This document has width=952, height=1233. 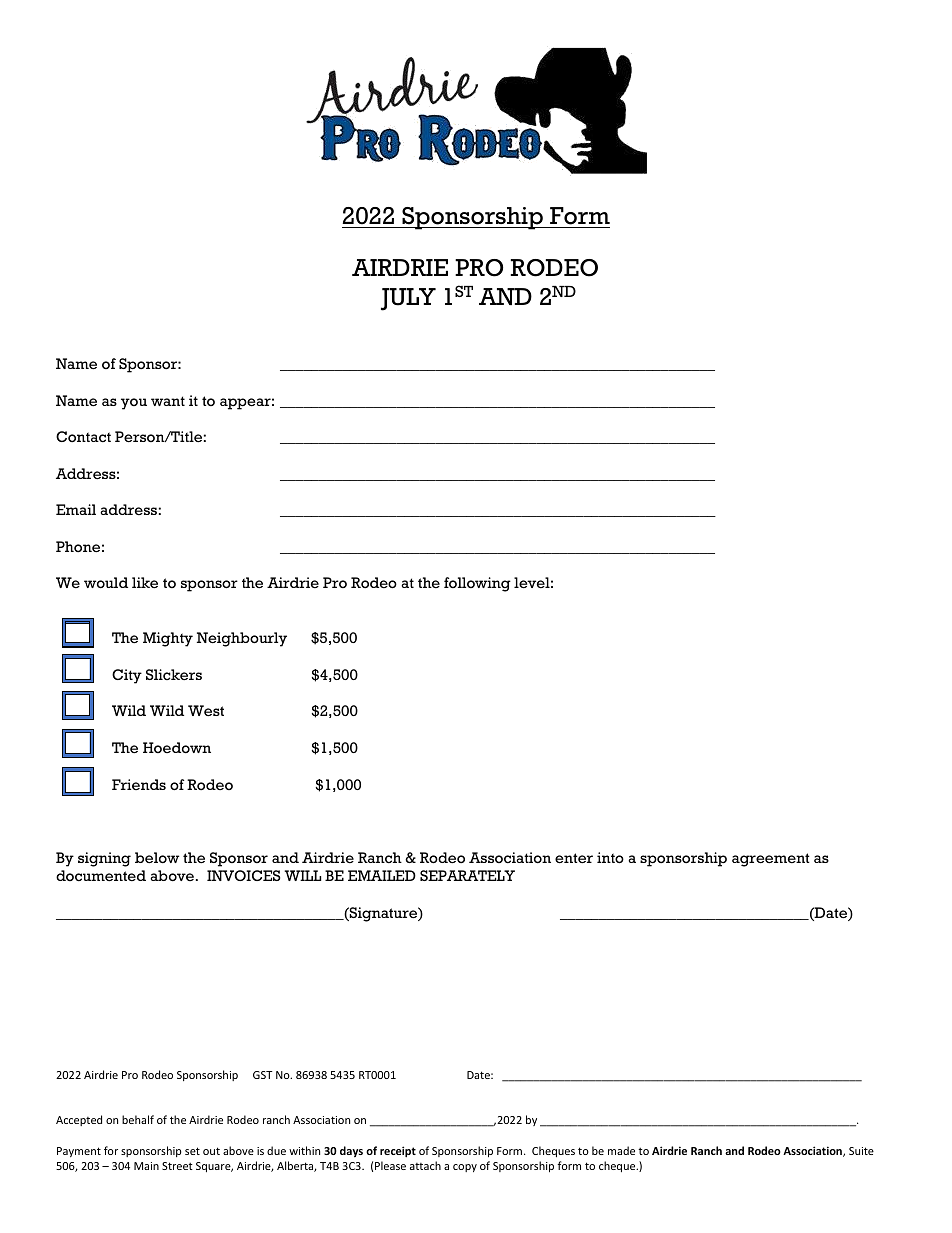 I want to click on JULY, so click(x=408, y=299).
